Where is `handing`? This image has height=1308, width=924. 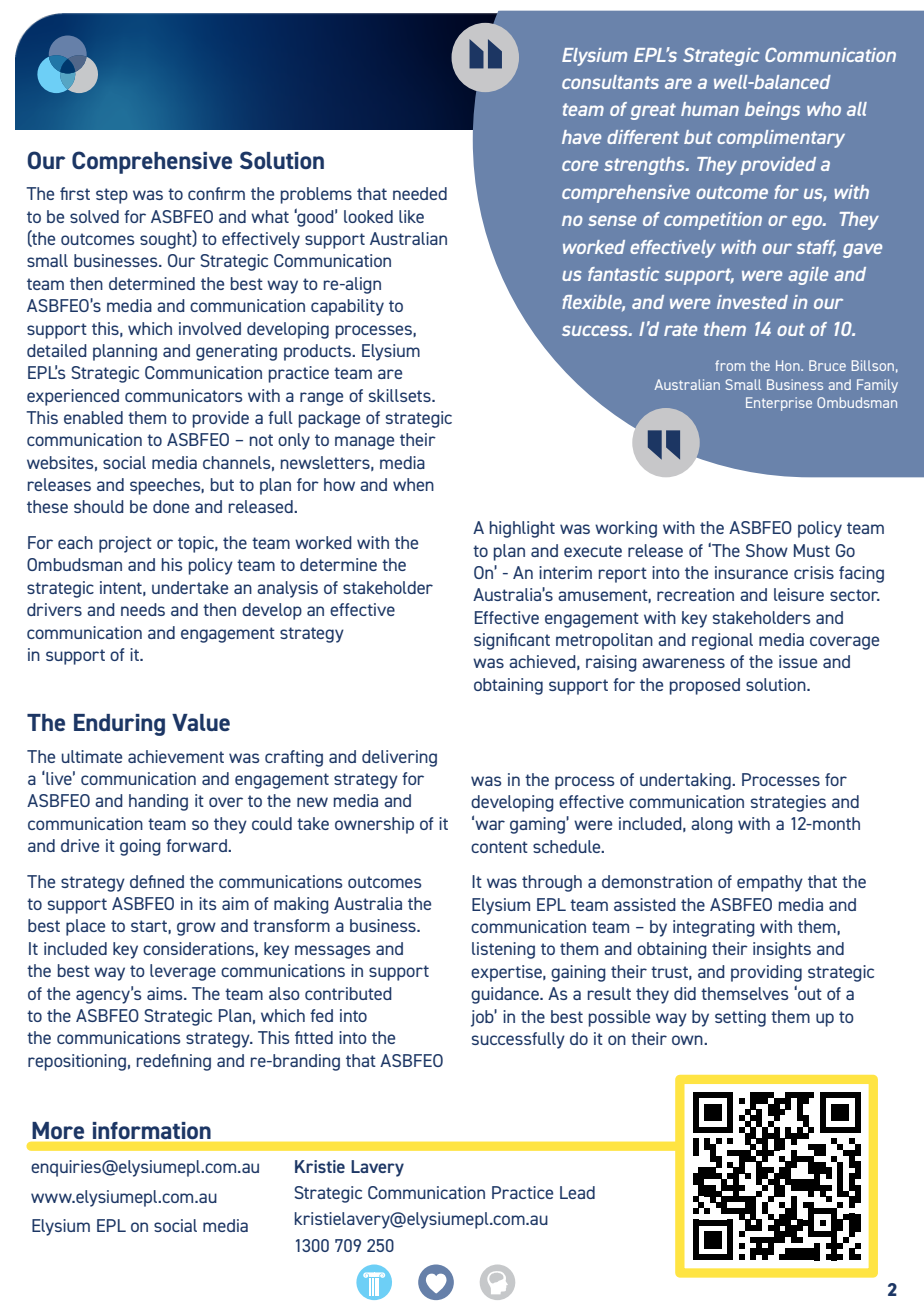 handing is located at coordinates (158, 802).
